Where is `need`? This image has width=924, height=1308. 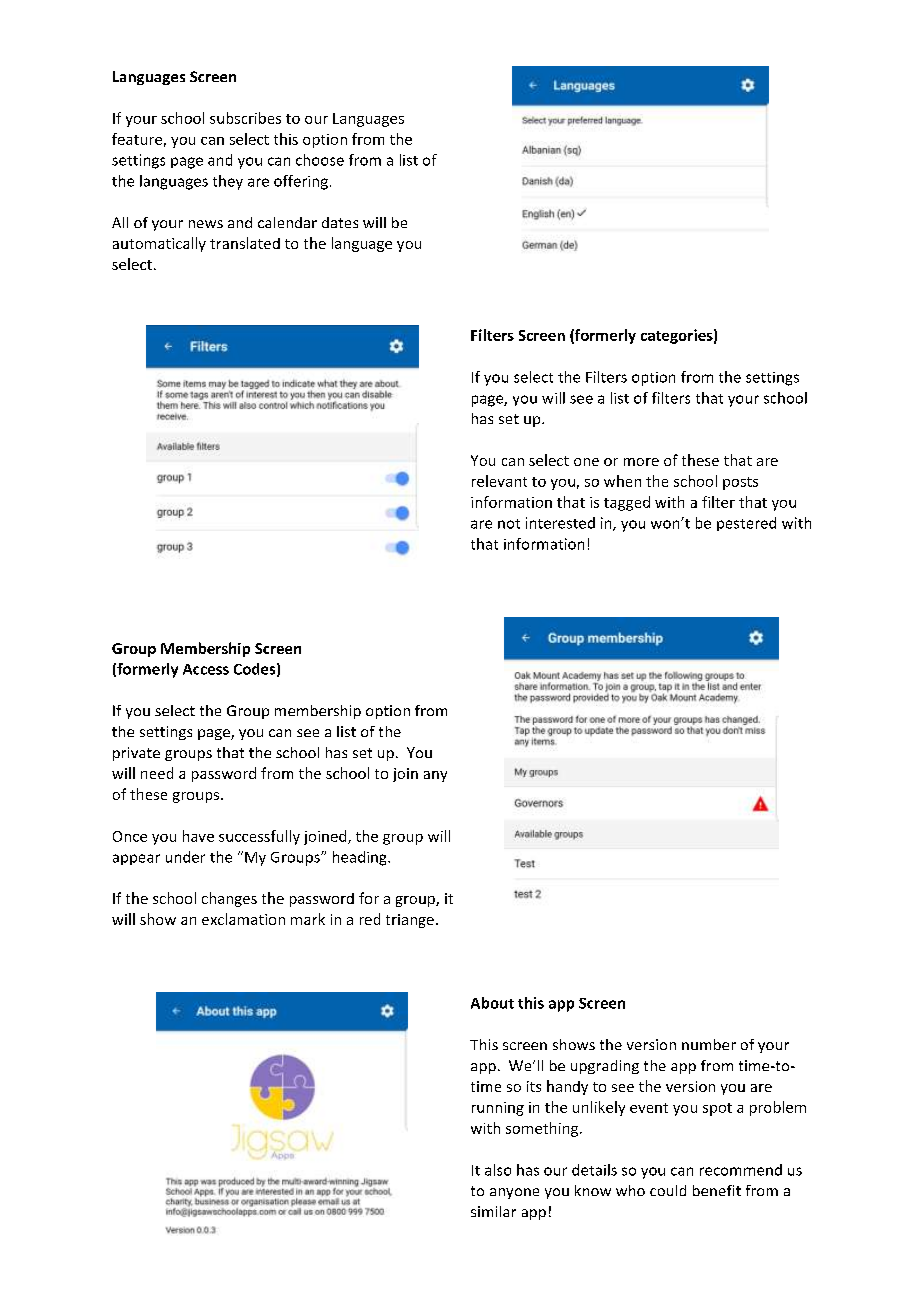 need is located at coordinates (157, 773).
